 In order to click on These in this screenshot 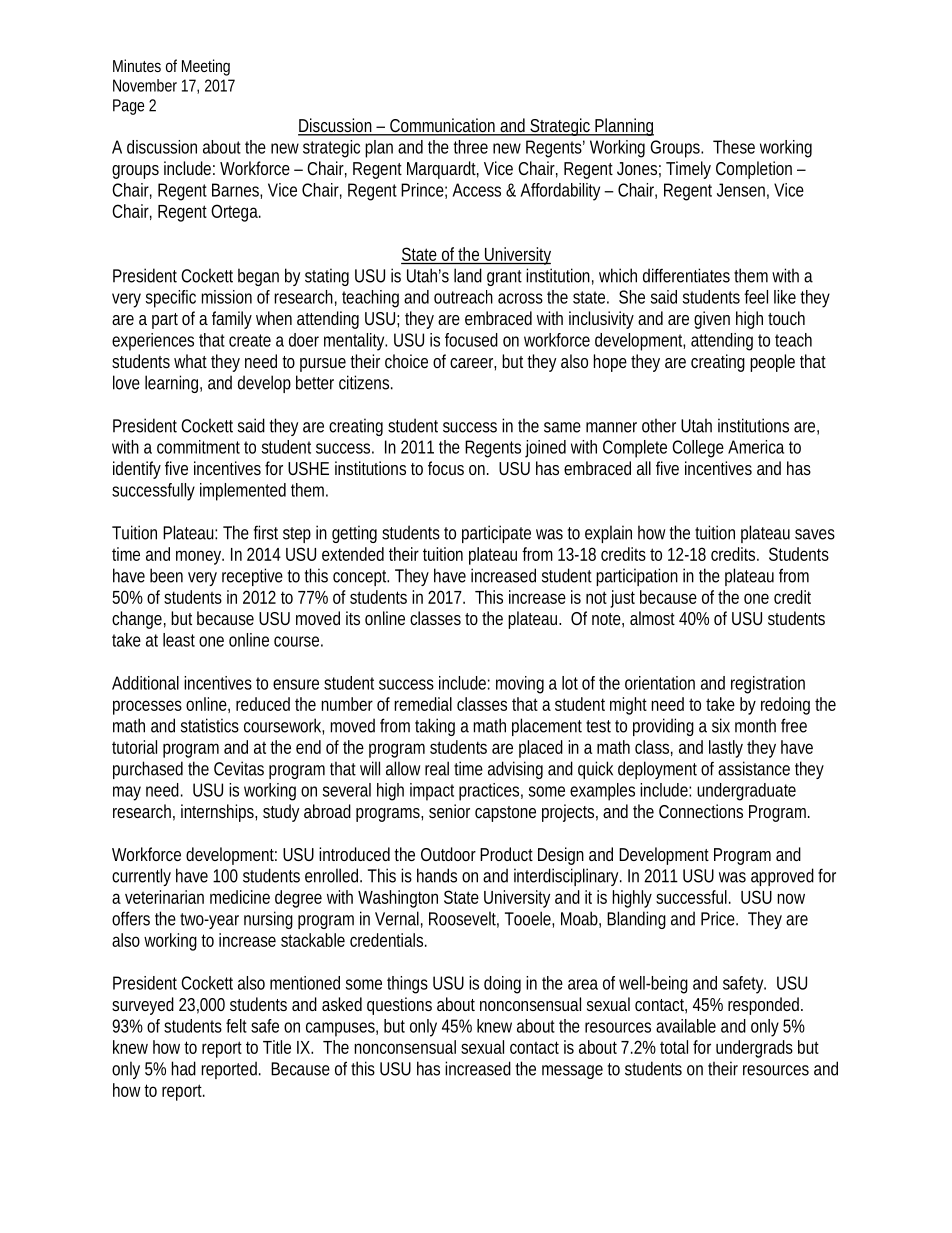, I will do `click(734, 147)`.
